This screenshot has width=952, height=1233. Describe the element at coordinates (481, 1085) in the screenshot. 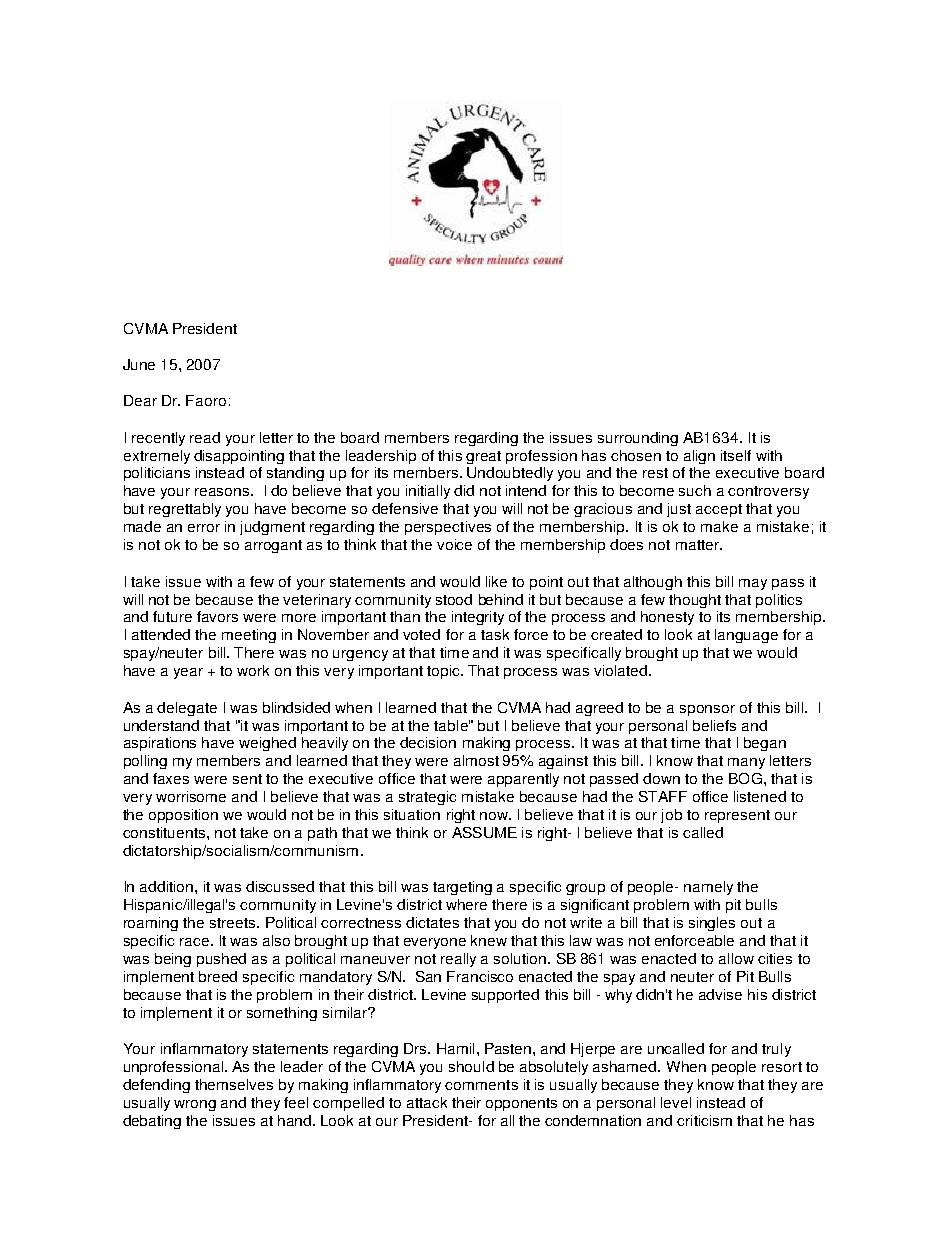

I see `comments` at that location.
